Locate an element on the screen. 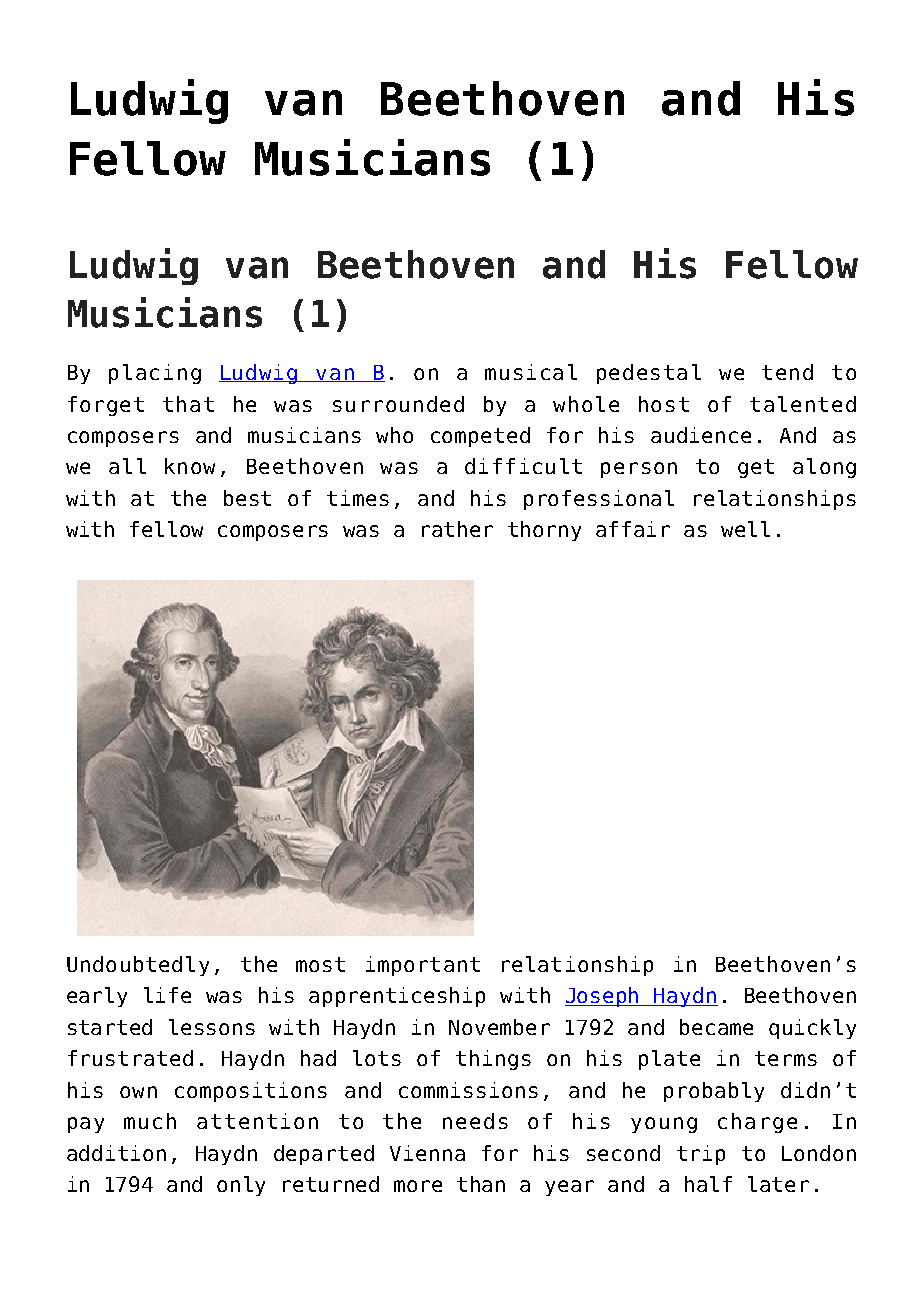 This screenshot has height=1308, width=924. surrounded is located at coordinates (398, 404).
